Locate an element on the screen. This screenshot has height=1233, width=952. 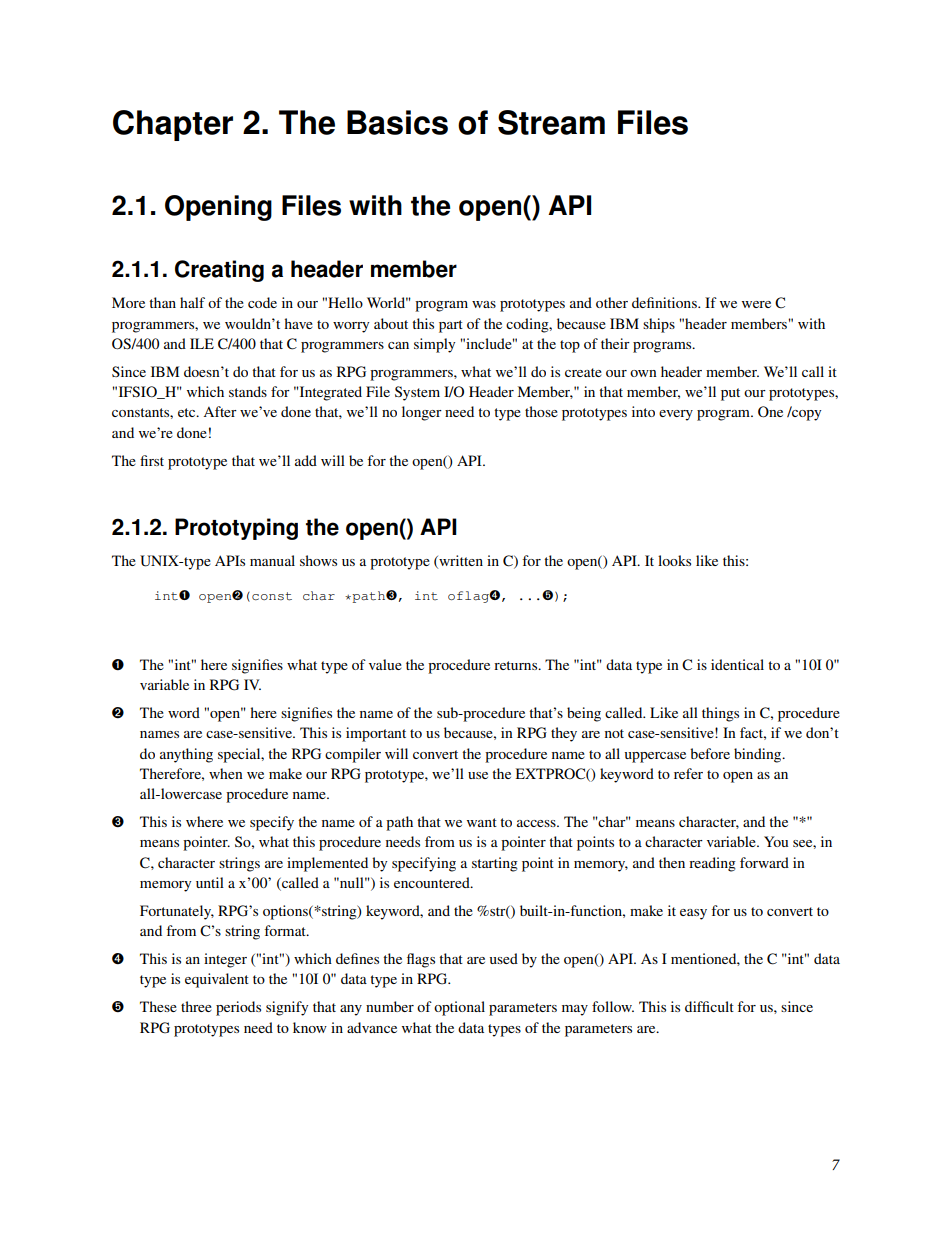
optional is located at coordinates (459, 1008).
